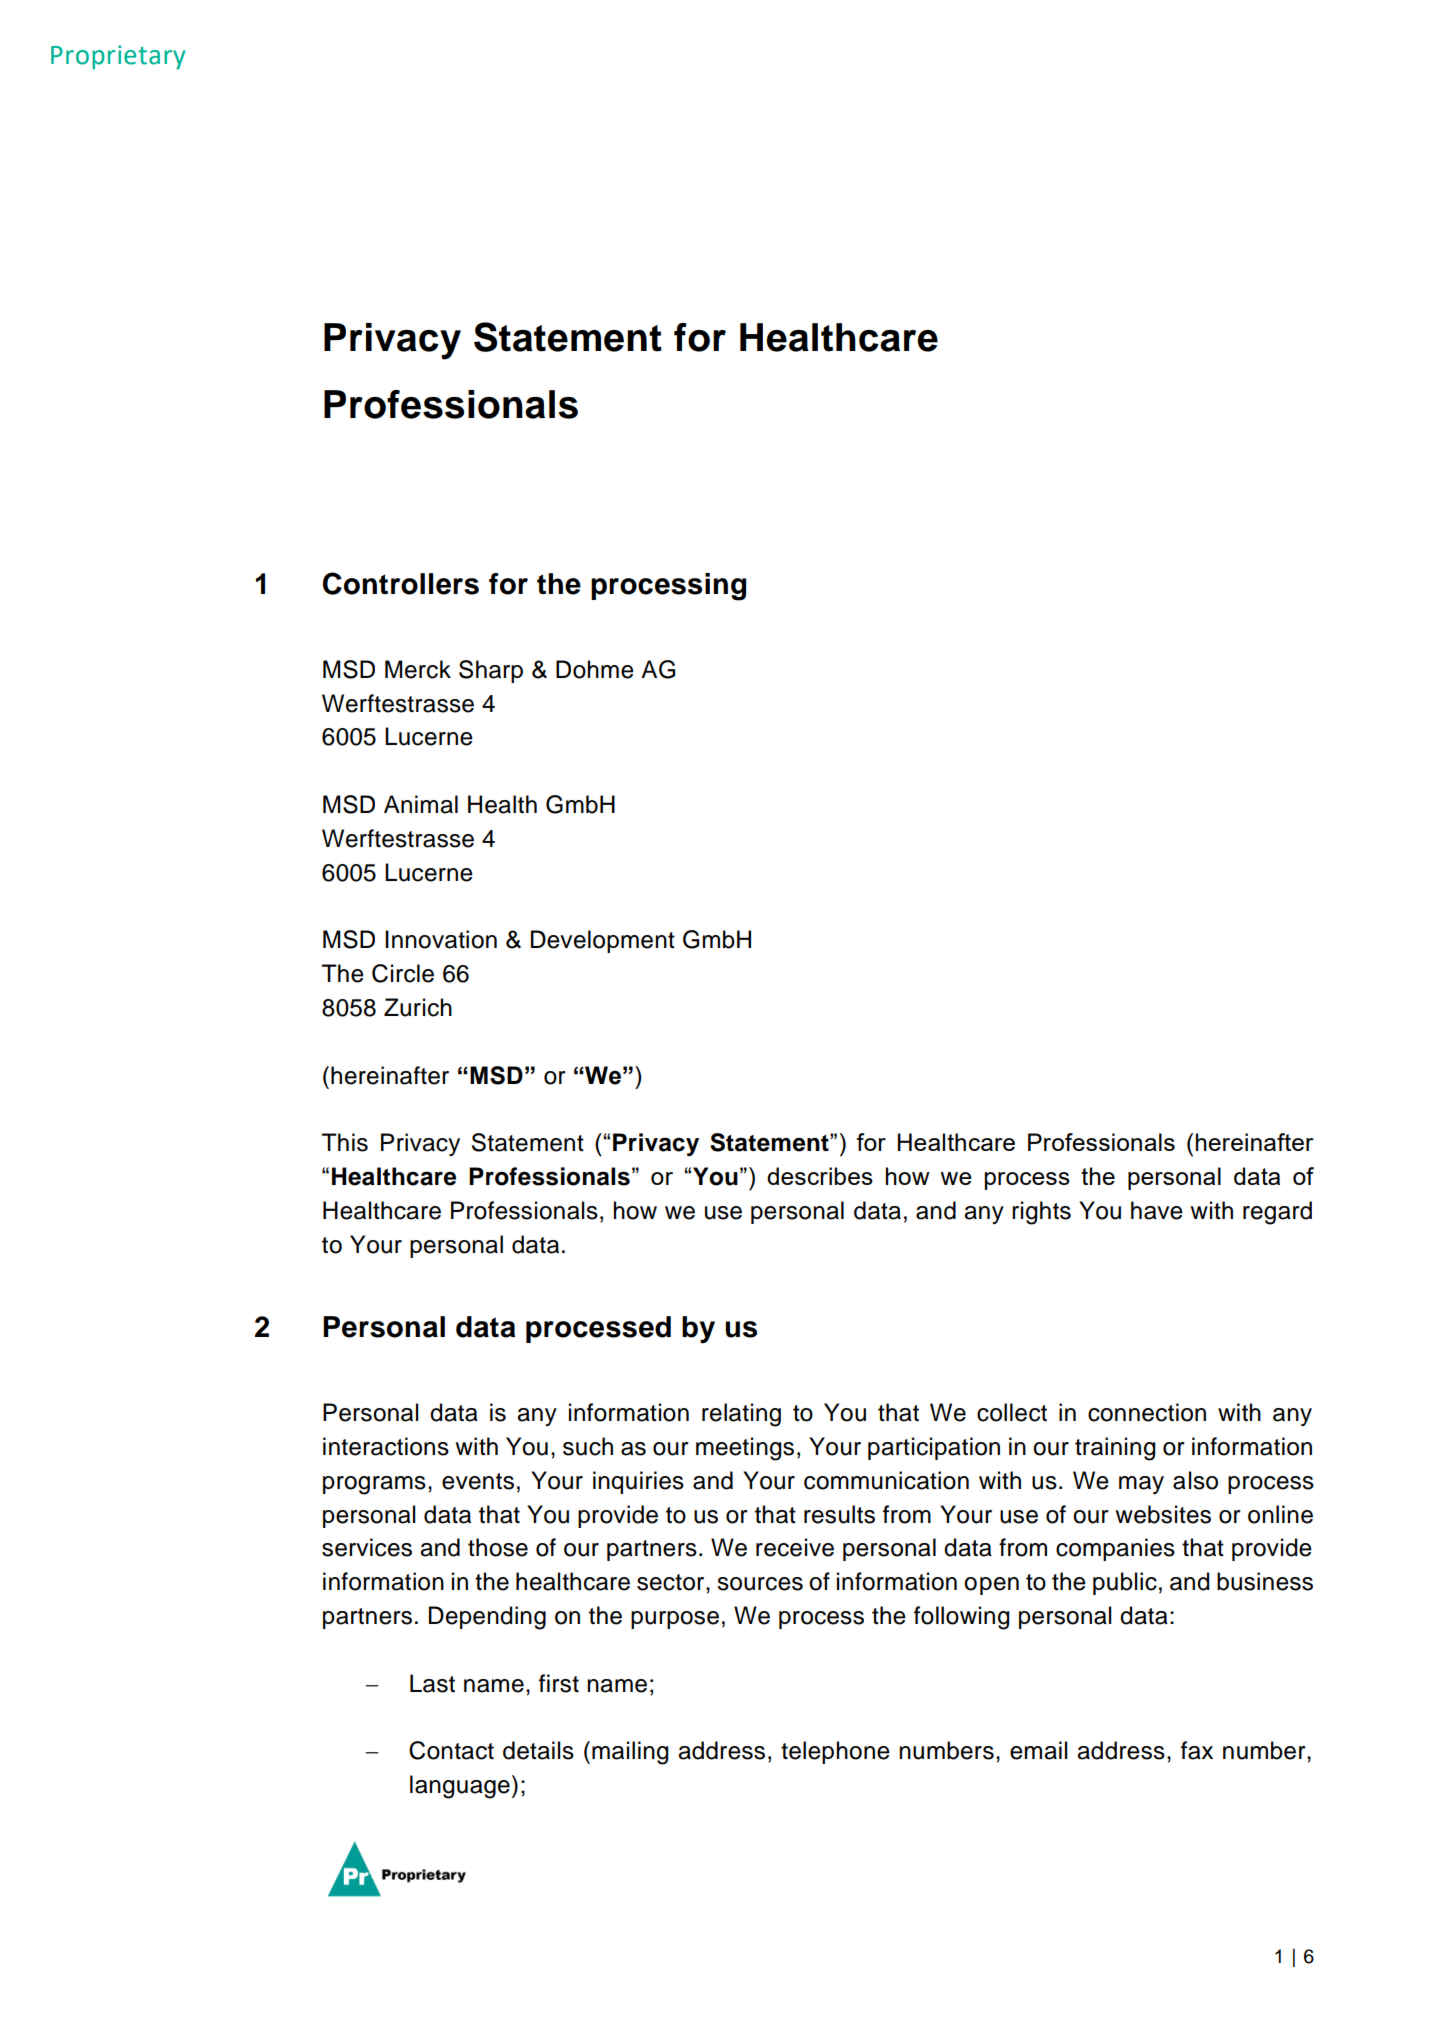 Image resolution: width=1438 pixels, height=2033 pixels. Describe the element at coordinates (418, 669) in the screenshot. I see `Merck` at that location.
